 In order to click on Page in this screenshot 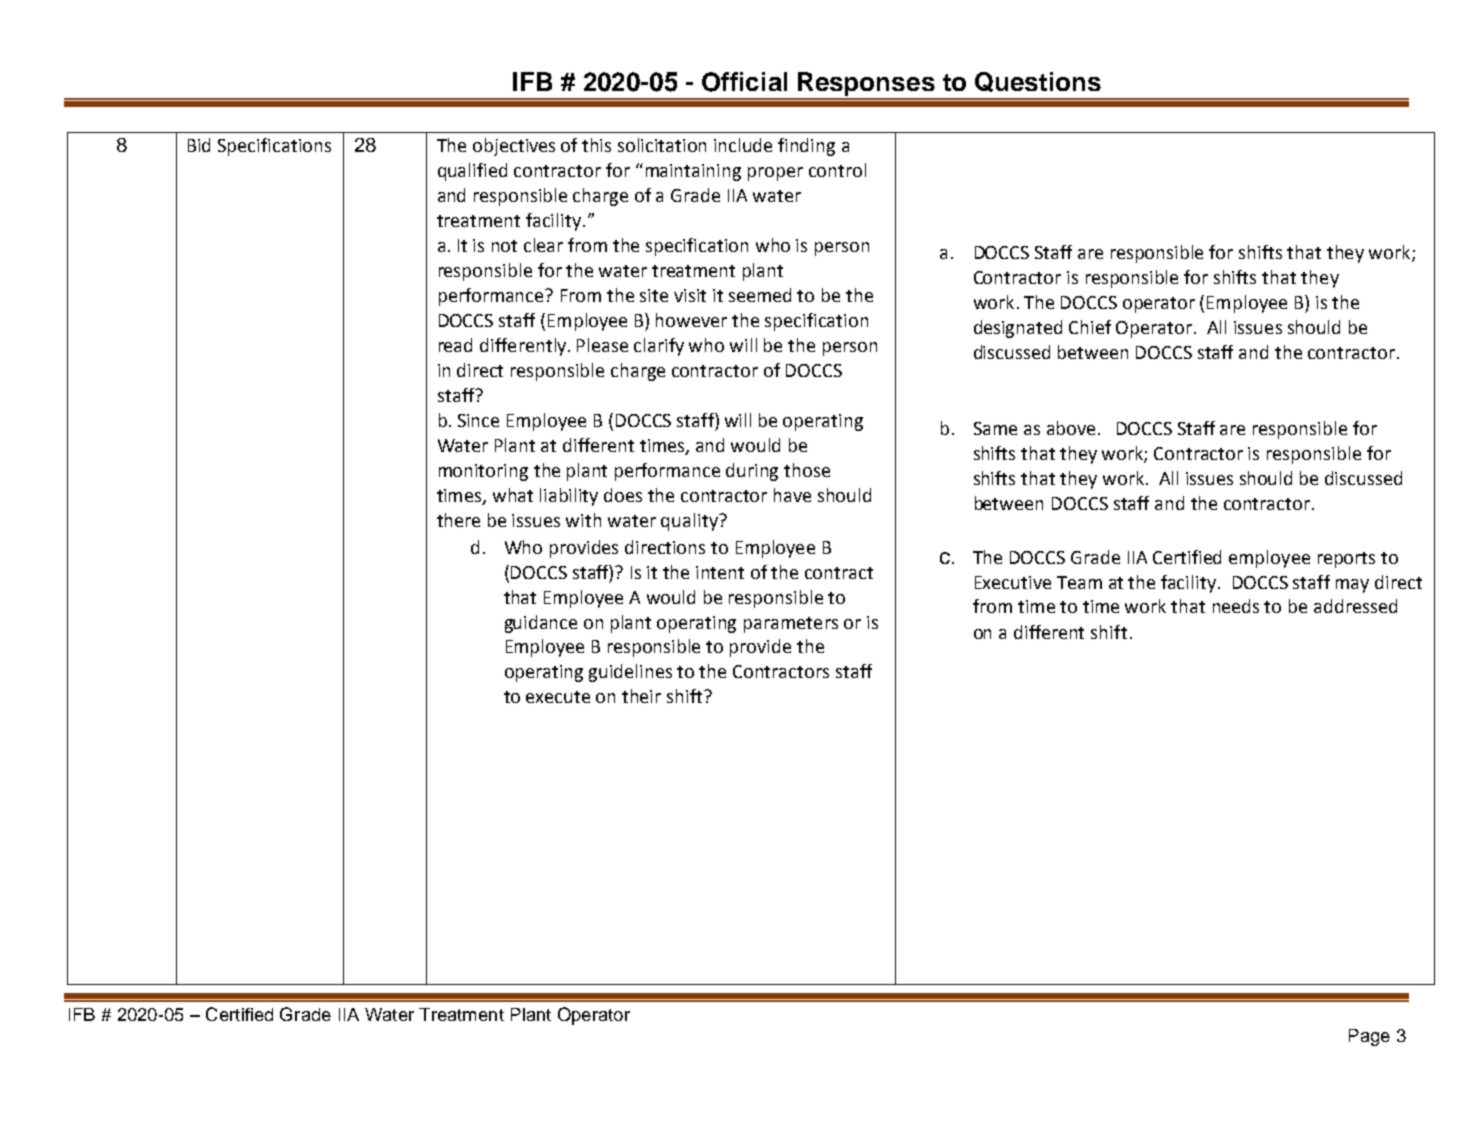, I will do `click(1369, 1037)`.
